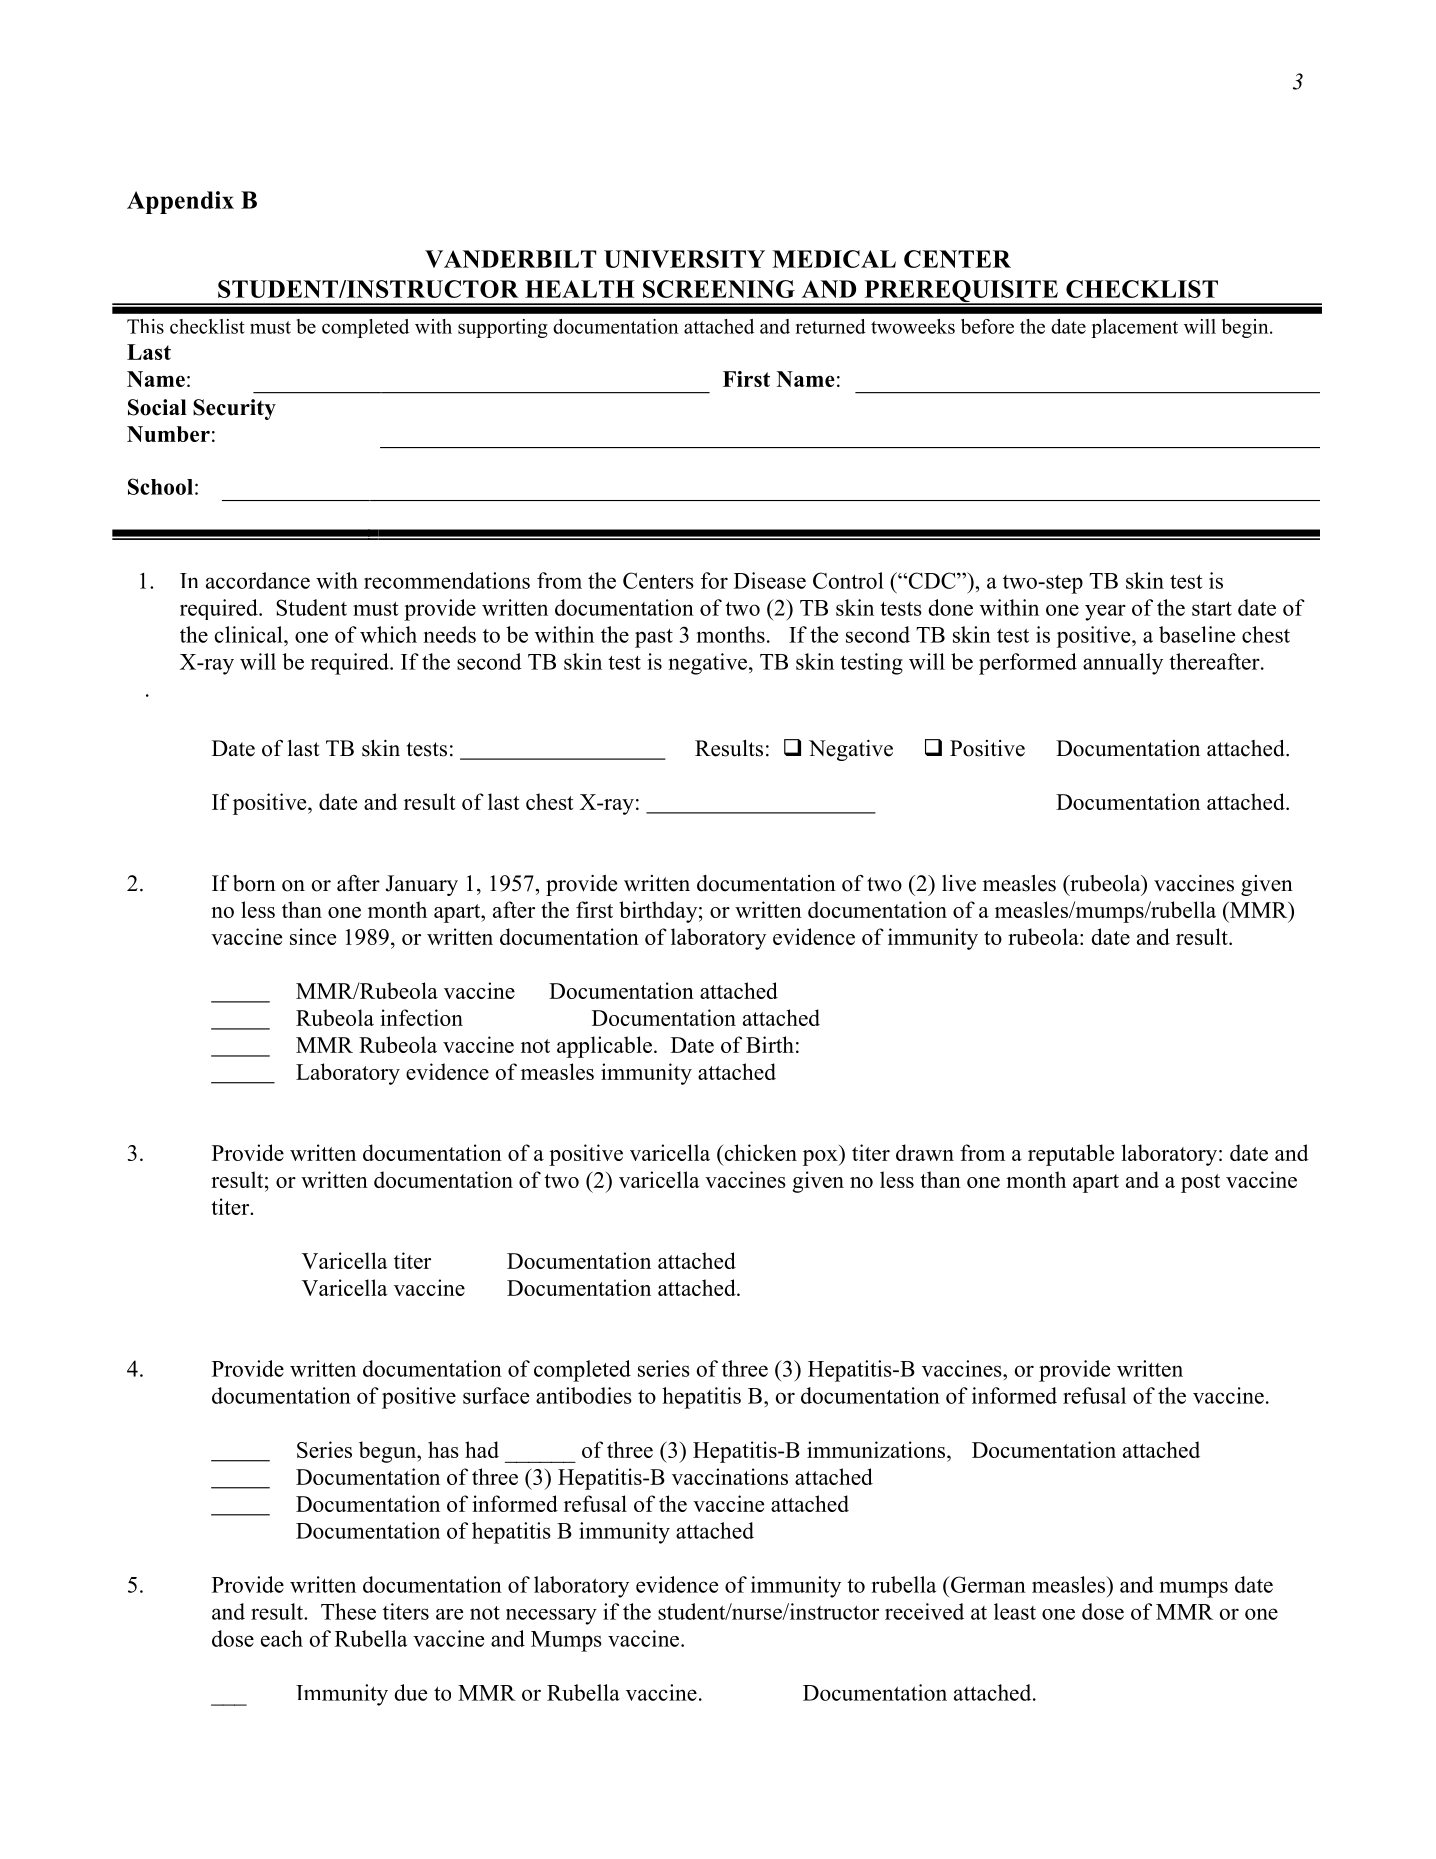 This image has width=1436, height=1859. What do you see at coordinates (551, 1617) in the image?
I see `necessary` at bounding box center [551, 1617].
